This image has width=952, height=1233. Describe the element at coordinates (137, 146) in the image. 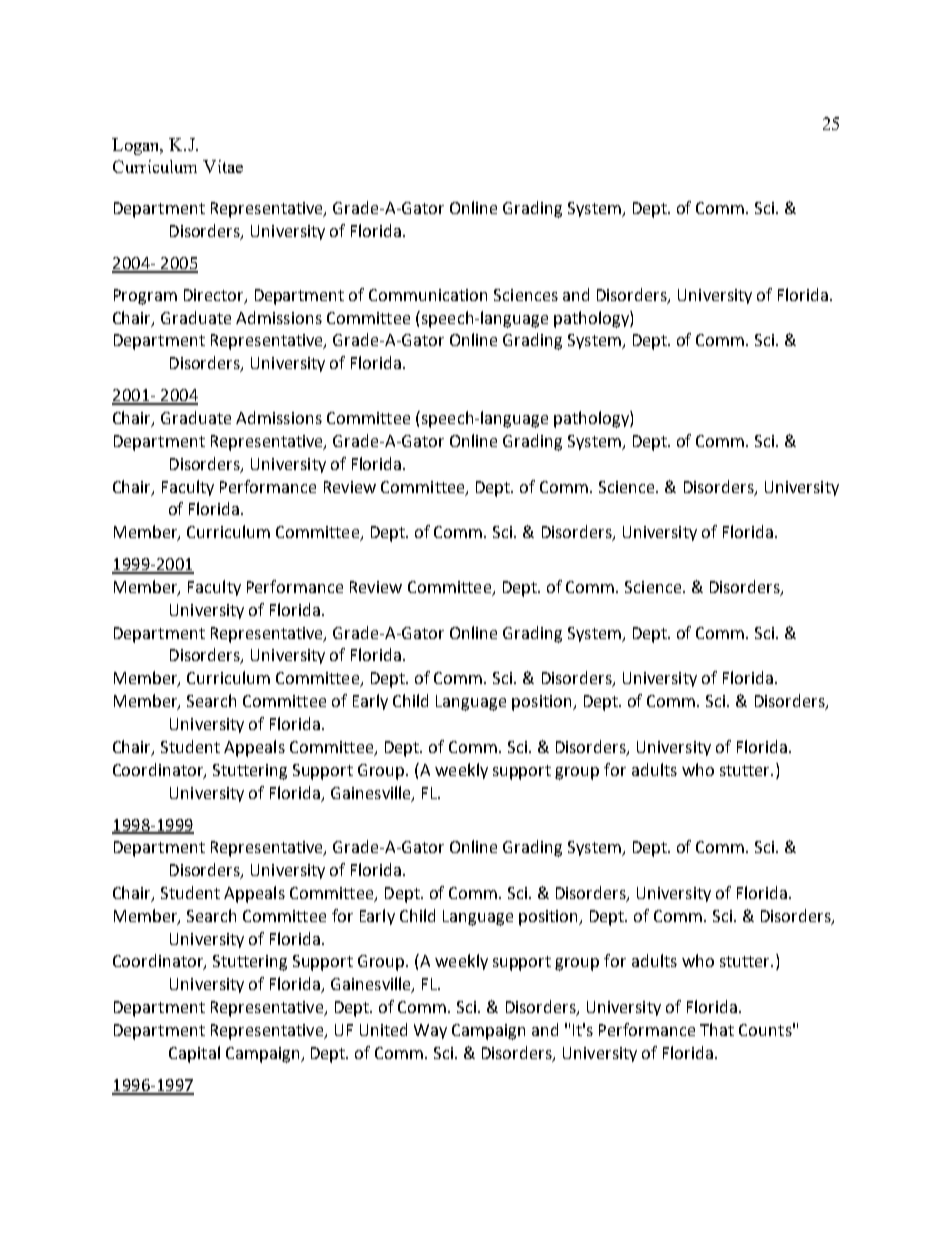

I see `Logan` at that location.
